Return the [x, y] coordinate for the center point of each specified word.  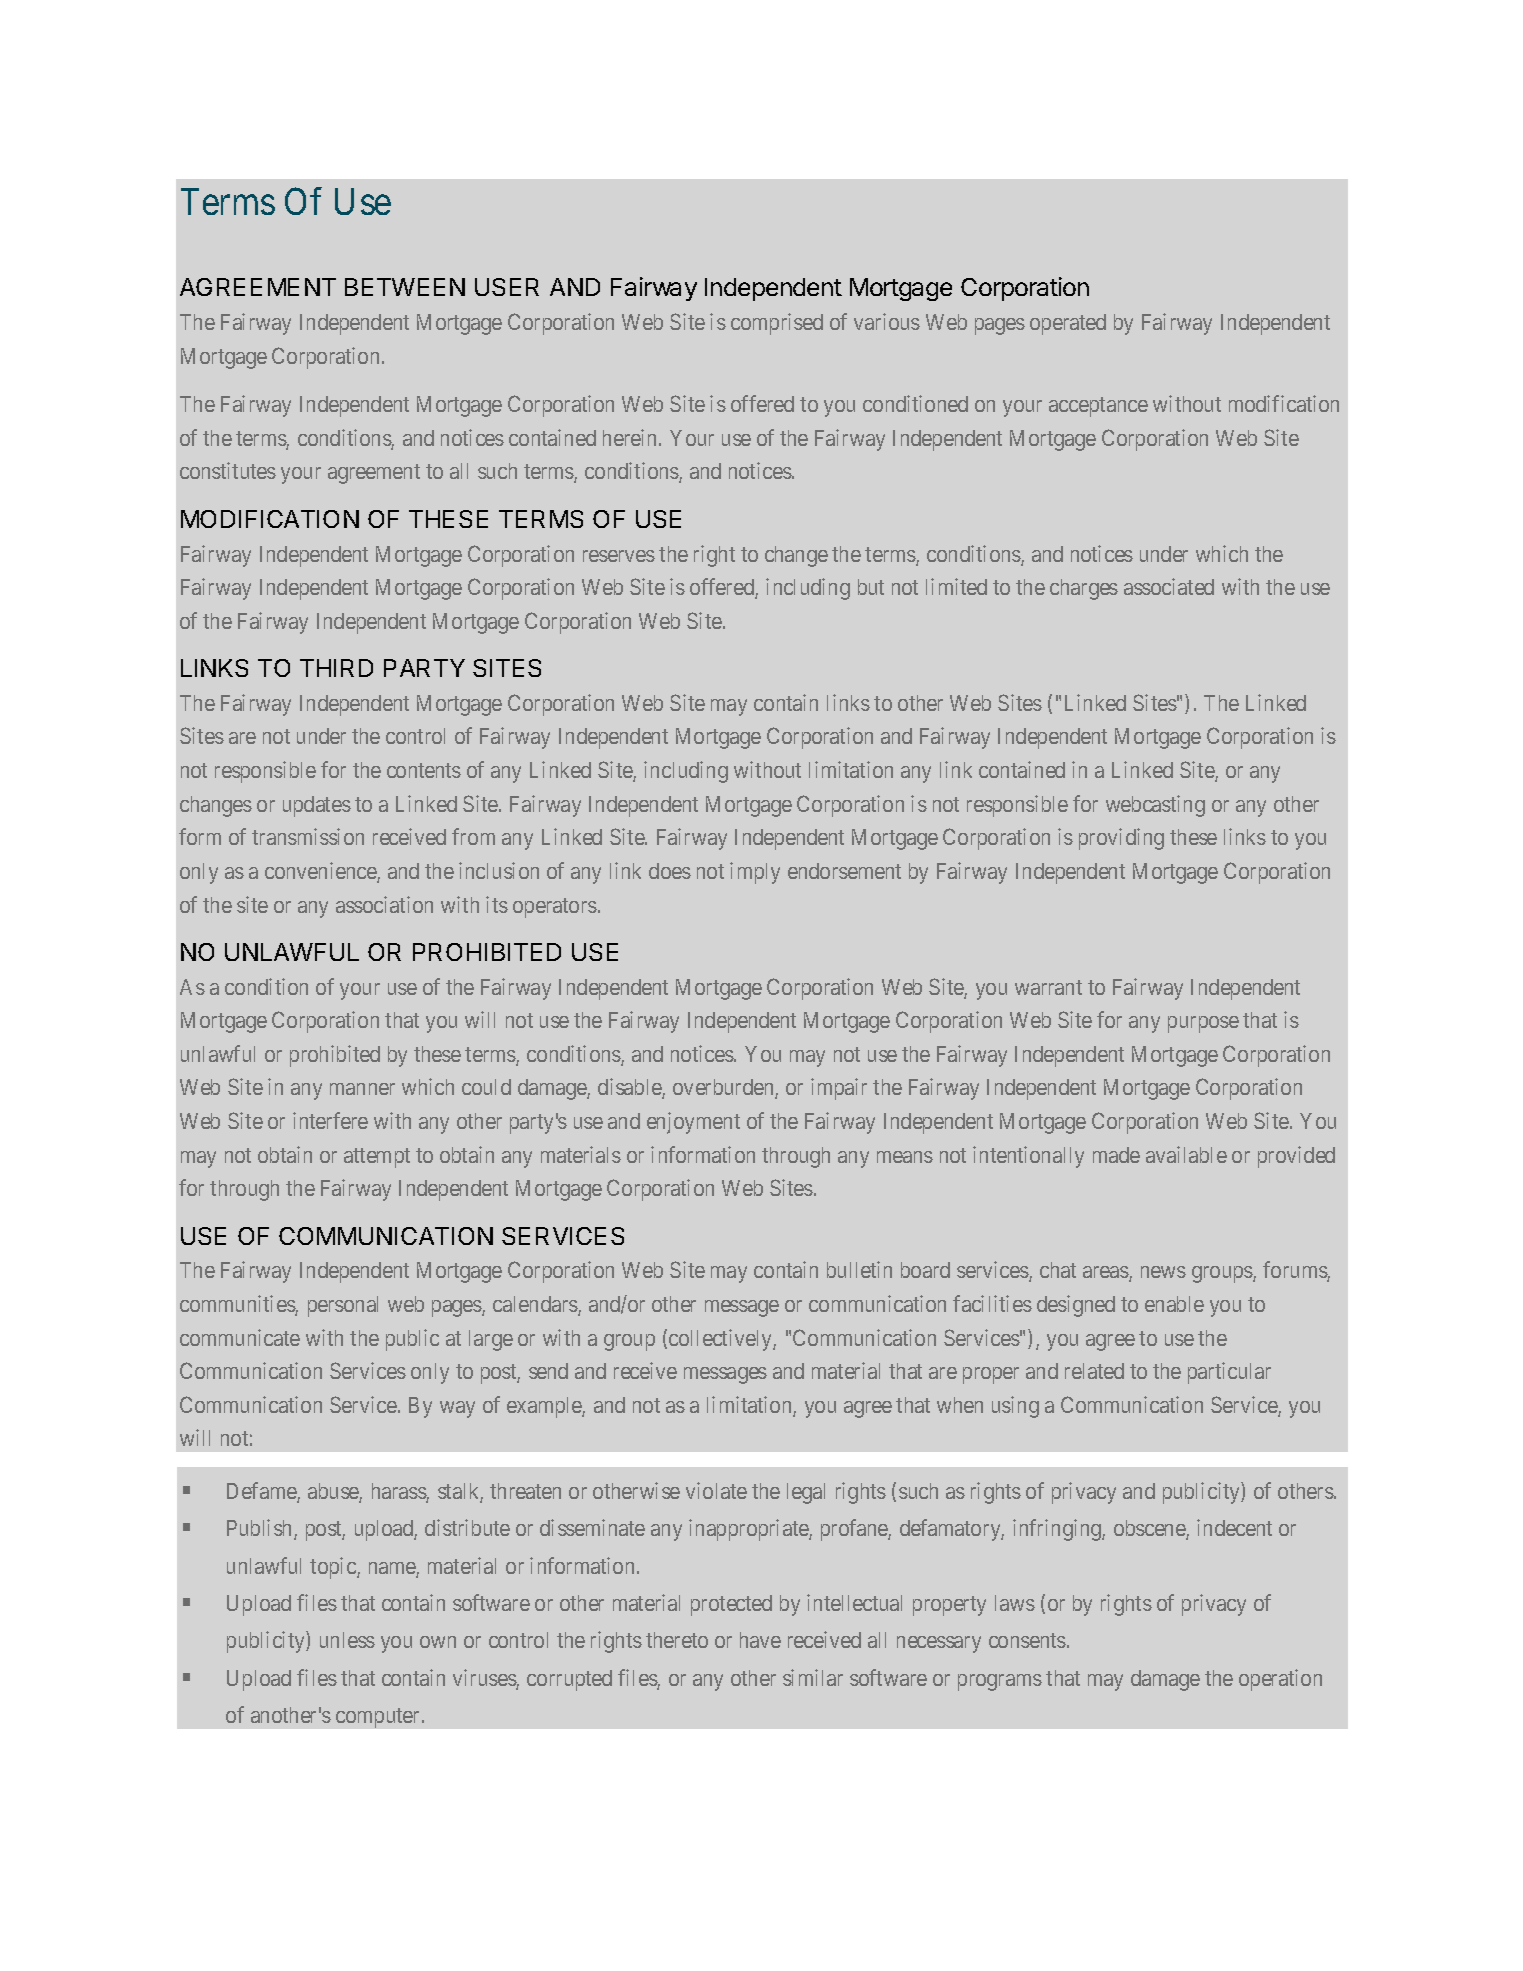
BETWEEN [405, 287]
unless [347, 1640]
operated [1068, 324]
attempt [377, 1158]
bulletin [859, 1269]
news [1163, 1272]
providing [1121, 839]
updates [317, 806]
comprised [777, 324]
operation [1280, 1680]
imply [755, 873]
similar [813, 1677]
